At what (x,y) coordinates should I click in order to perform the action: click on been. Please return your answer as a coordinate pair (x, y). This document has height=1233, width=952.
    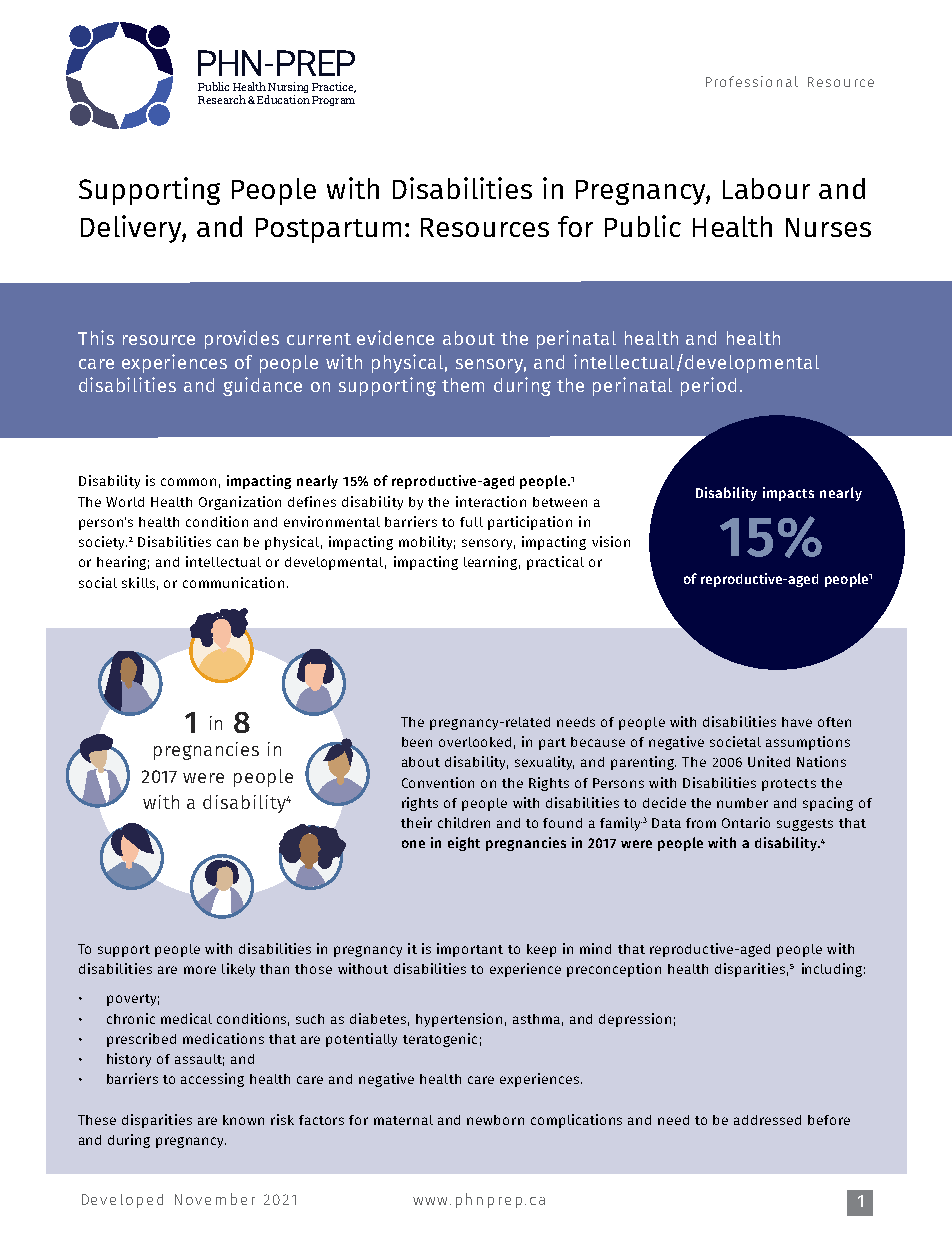
    Looking at the image, I should click on (417, 742).
